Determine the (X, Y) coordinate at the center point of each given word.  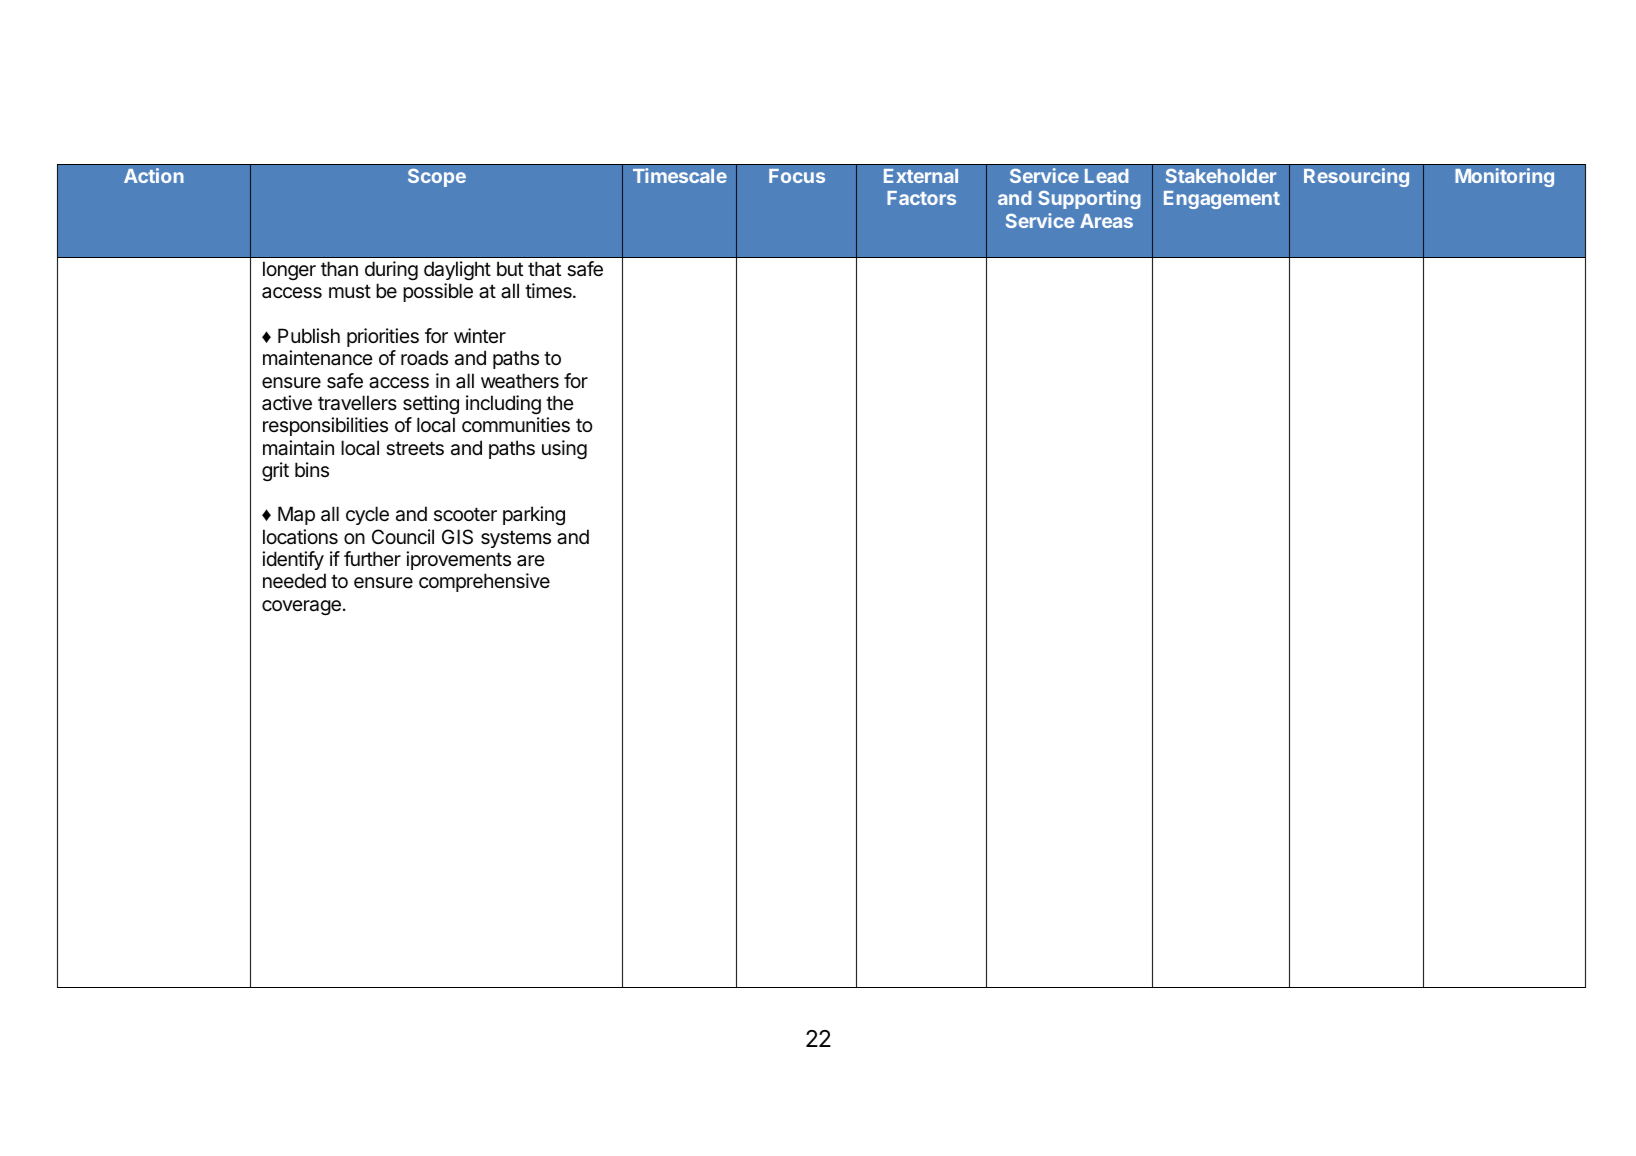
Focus (797, 176)
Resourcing (1356, 177)
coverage (301, 607)
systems (516, 539)
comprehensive (484, 582)
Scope (437, 177)
